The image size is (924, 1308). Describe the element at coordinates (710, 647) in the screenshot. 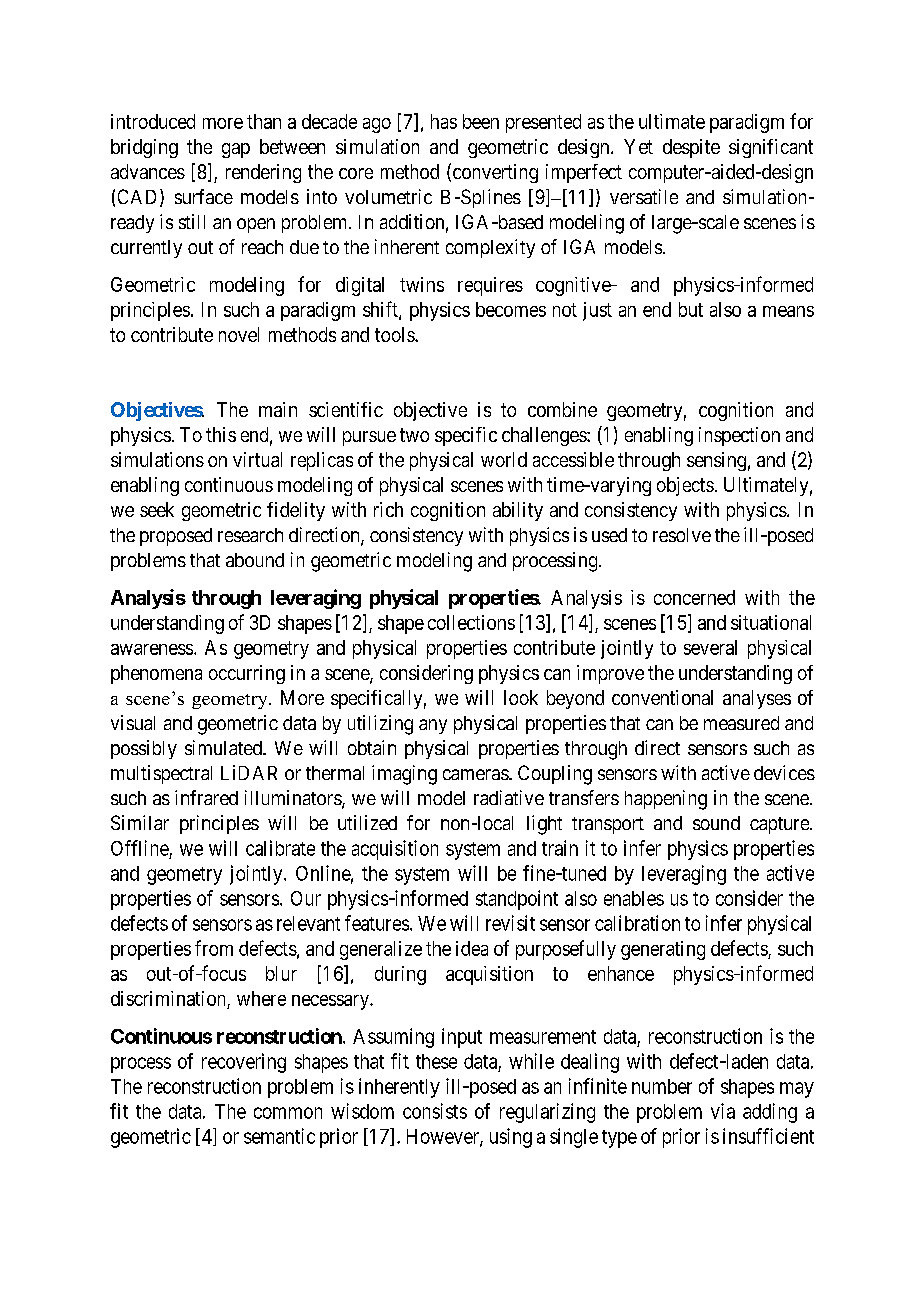

I see `several` at that location.
